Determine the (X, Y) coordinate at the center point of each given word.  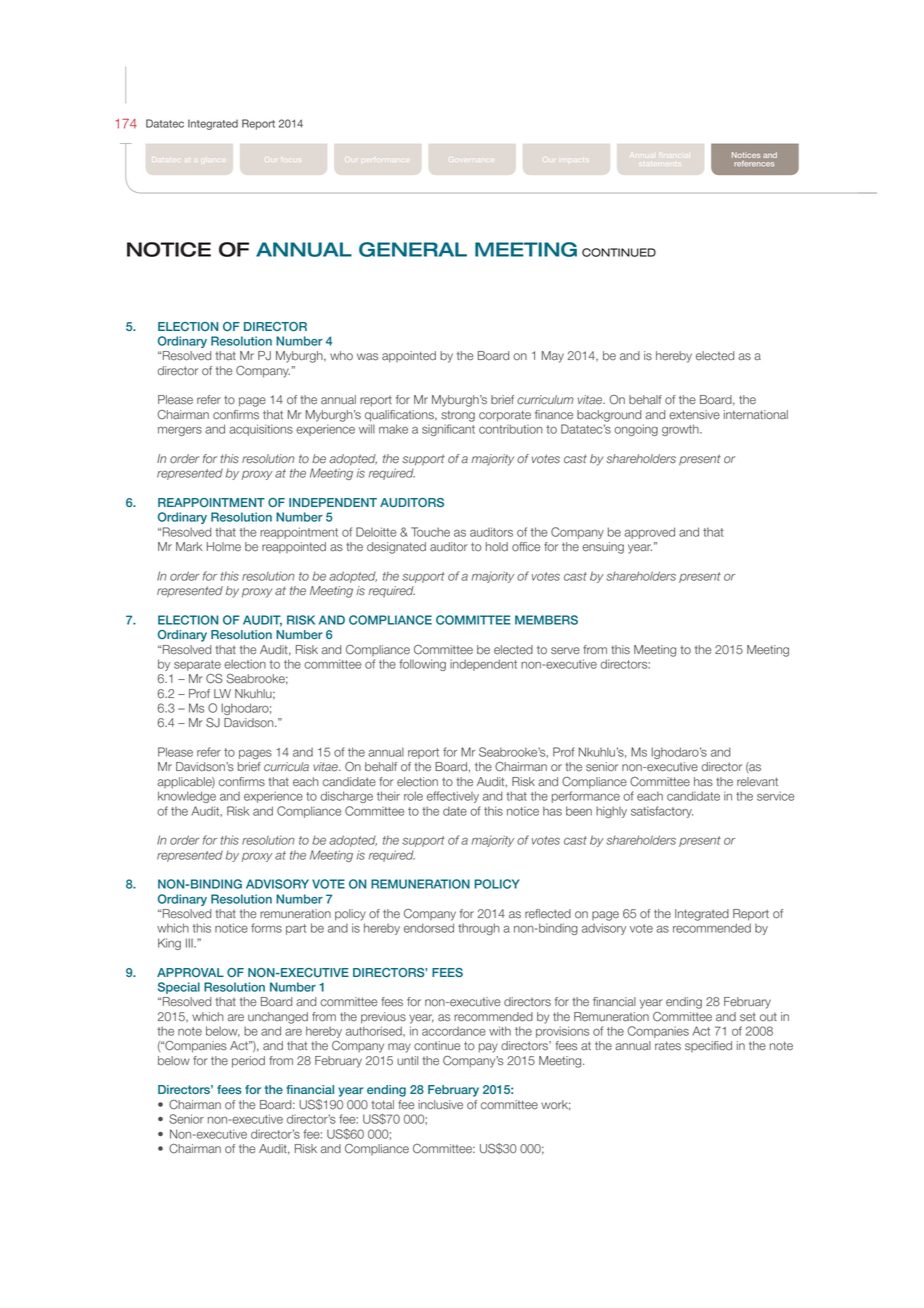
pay (488, 1048)
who (341, 356)
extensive (694, 415)
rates (668, 1046)
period (248, 1062)
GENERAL (413, 249)
